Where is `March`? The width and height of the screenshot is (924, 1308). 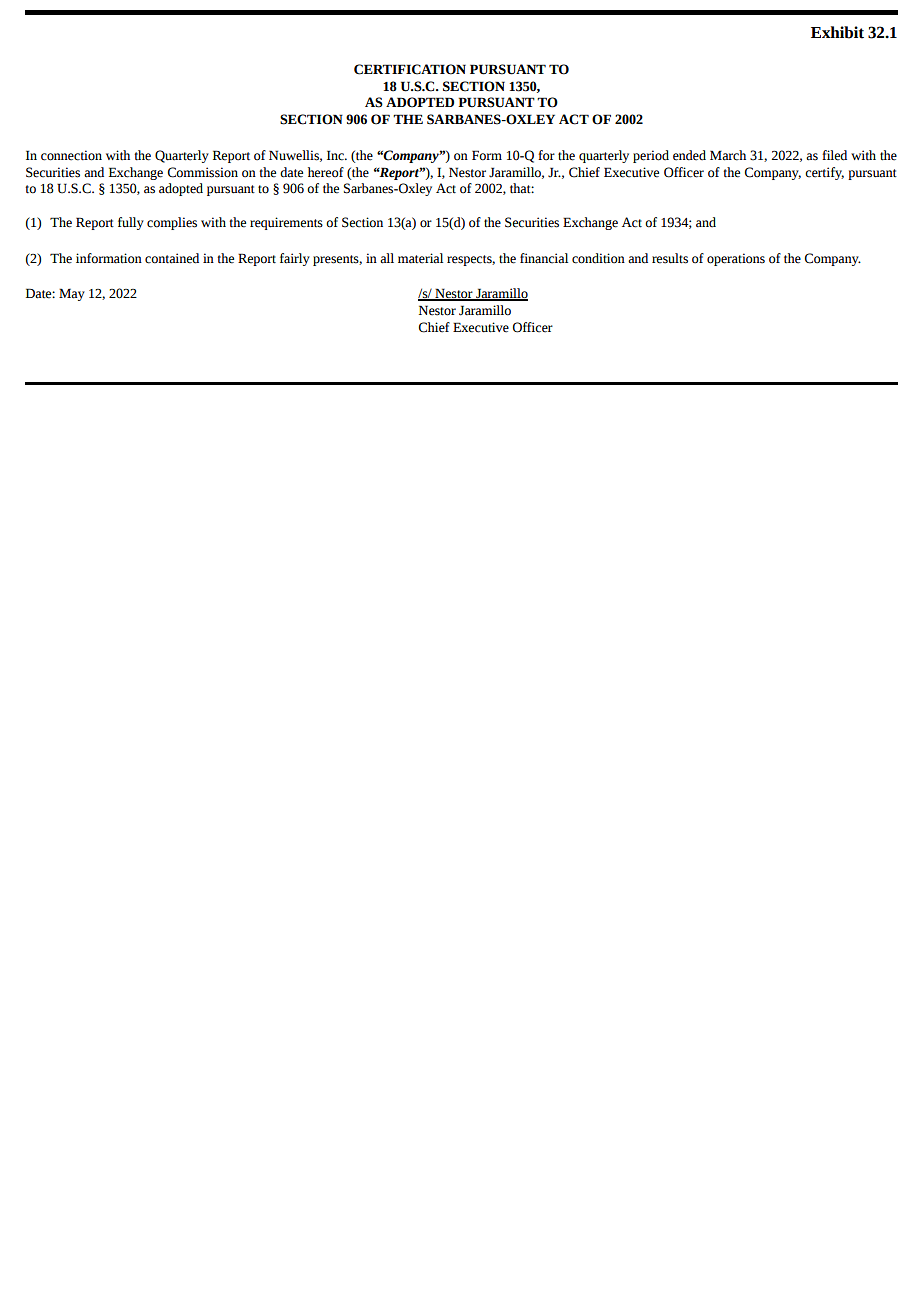 March is located at coordinates (728, 155).
